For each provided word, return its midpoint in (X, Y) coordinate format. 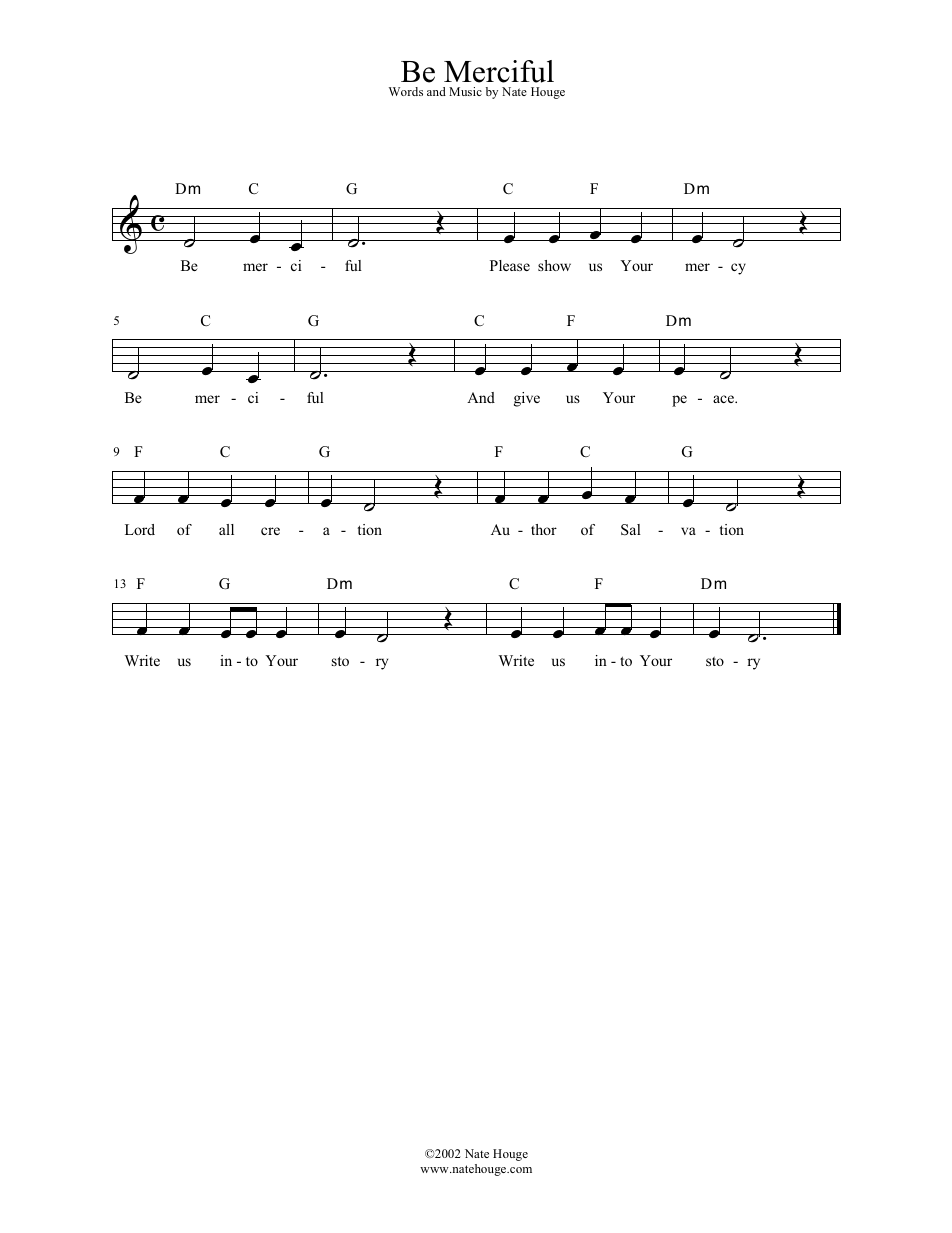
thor (544, 529)
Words (406, 91)
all (226, 529)
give (527, 399)
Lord (140, 529)
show (554, 265)
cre (270, 531)
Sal (631, 530)
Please (510, 265)
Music (465, 91)
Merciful (499, 71)
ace (724, 399)
